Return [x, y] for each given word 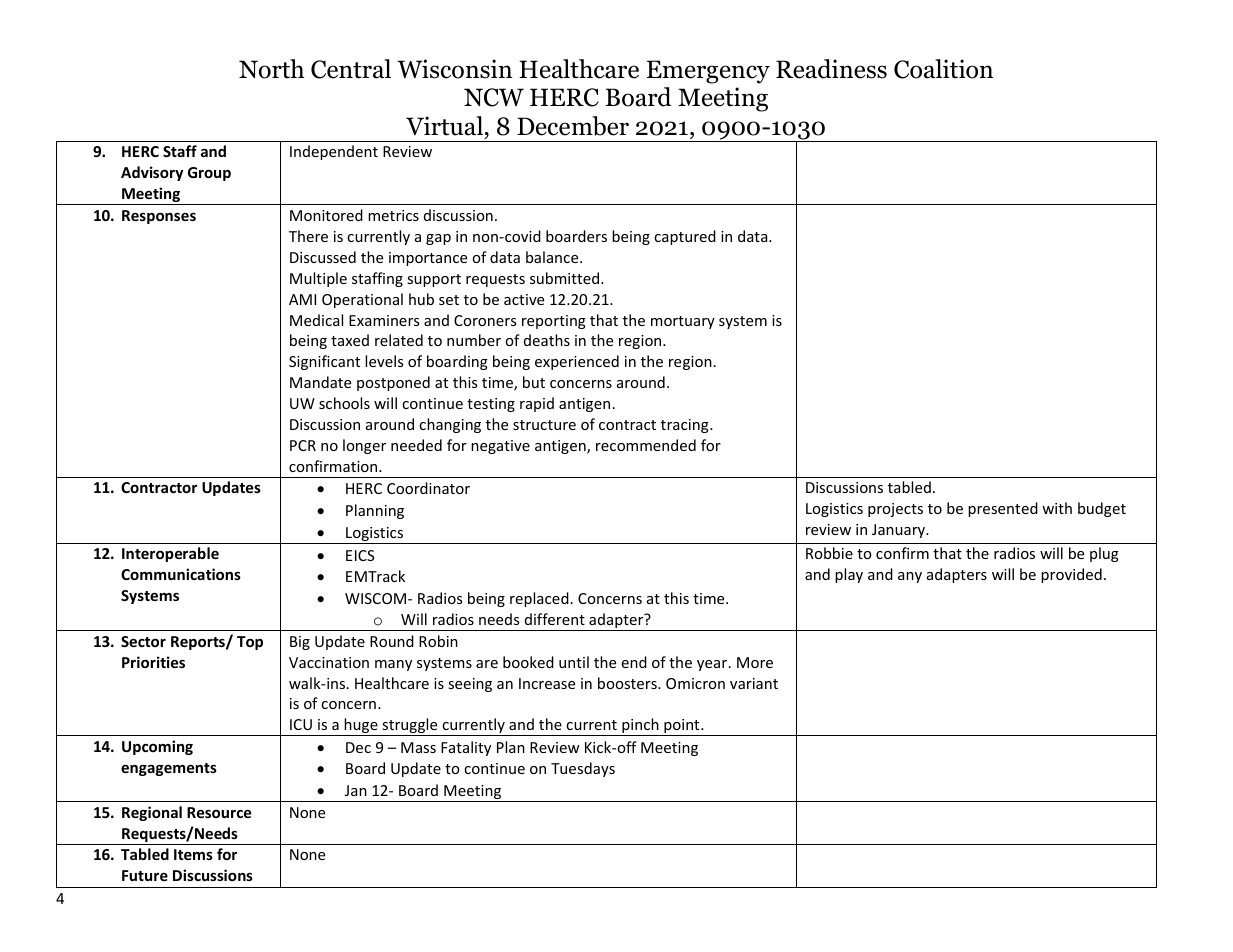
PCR [303, 445]
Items [193, 854]
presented [1003, 509]
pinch [640, 727]
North [271, 69]
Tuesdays [583, 769]
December [573, 126]
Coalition [943, 69]
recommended [646, 445]
